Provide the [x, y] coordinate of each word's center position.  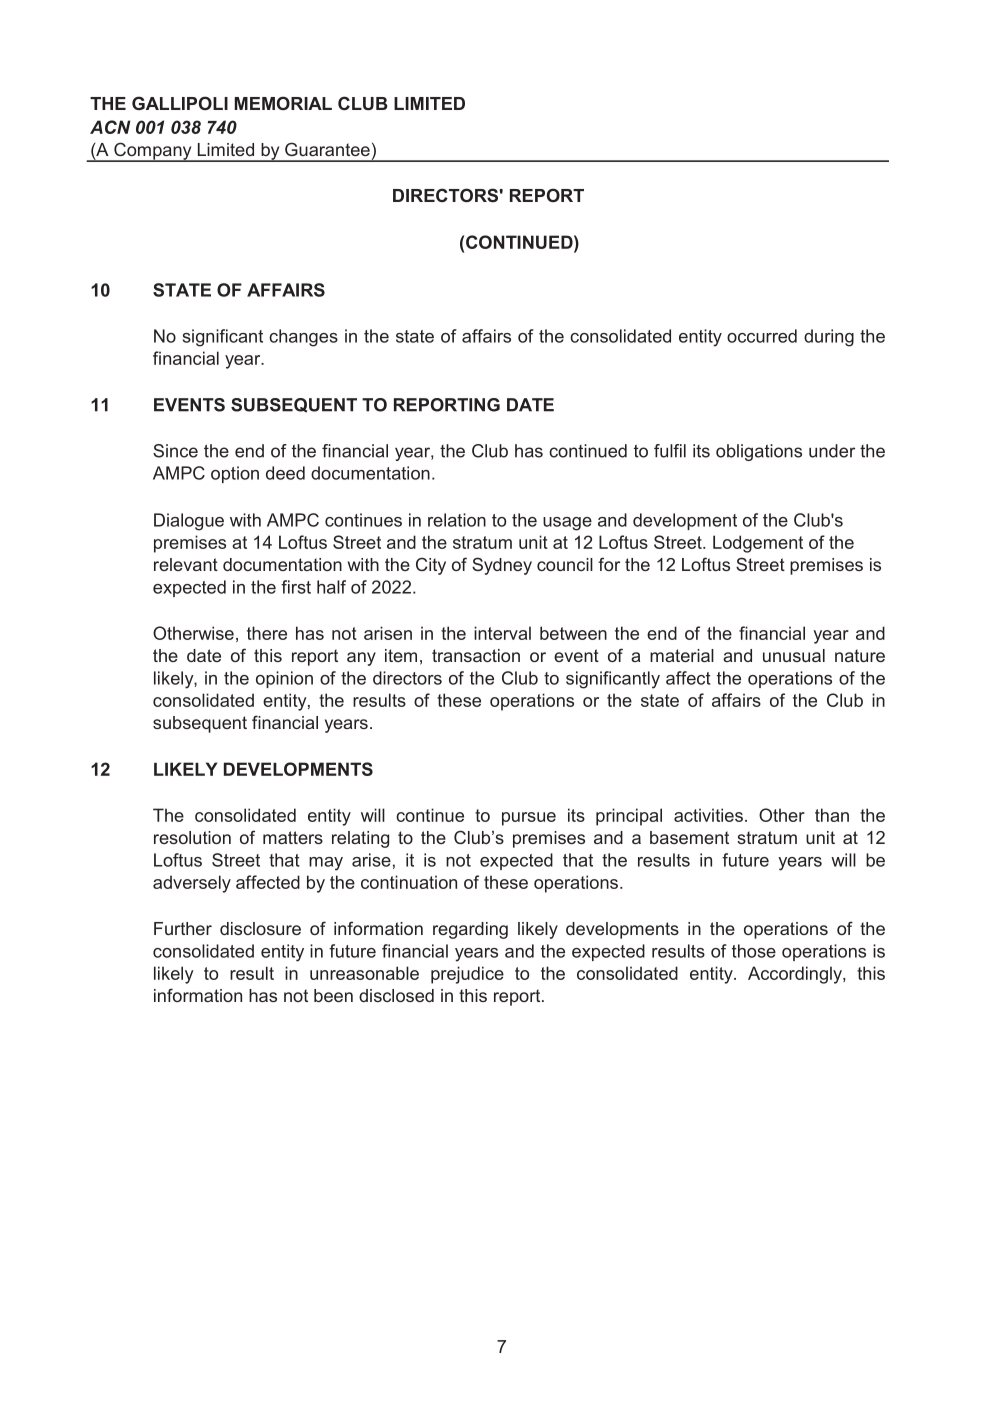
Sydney [502, 566]
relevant [186, 564]
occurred [762, 336]
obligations [759, 452]
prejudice [467, 975]
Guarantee [327, 149]
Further [183, 928]
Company [153, 152]
